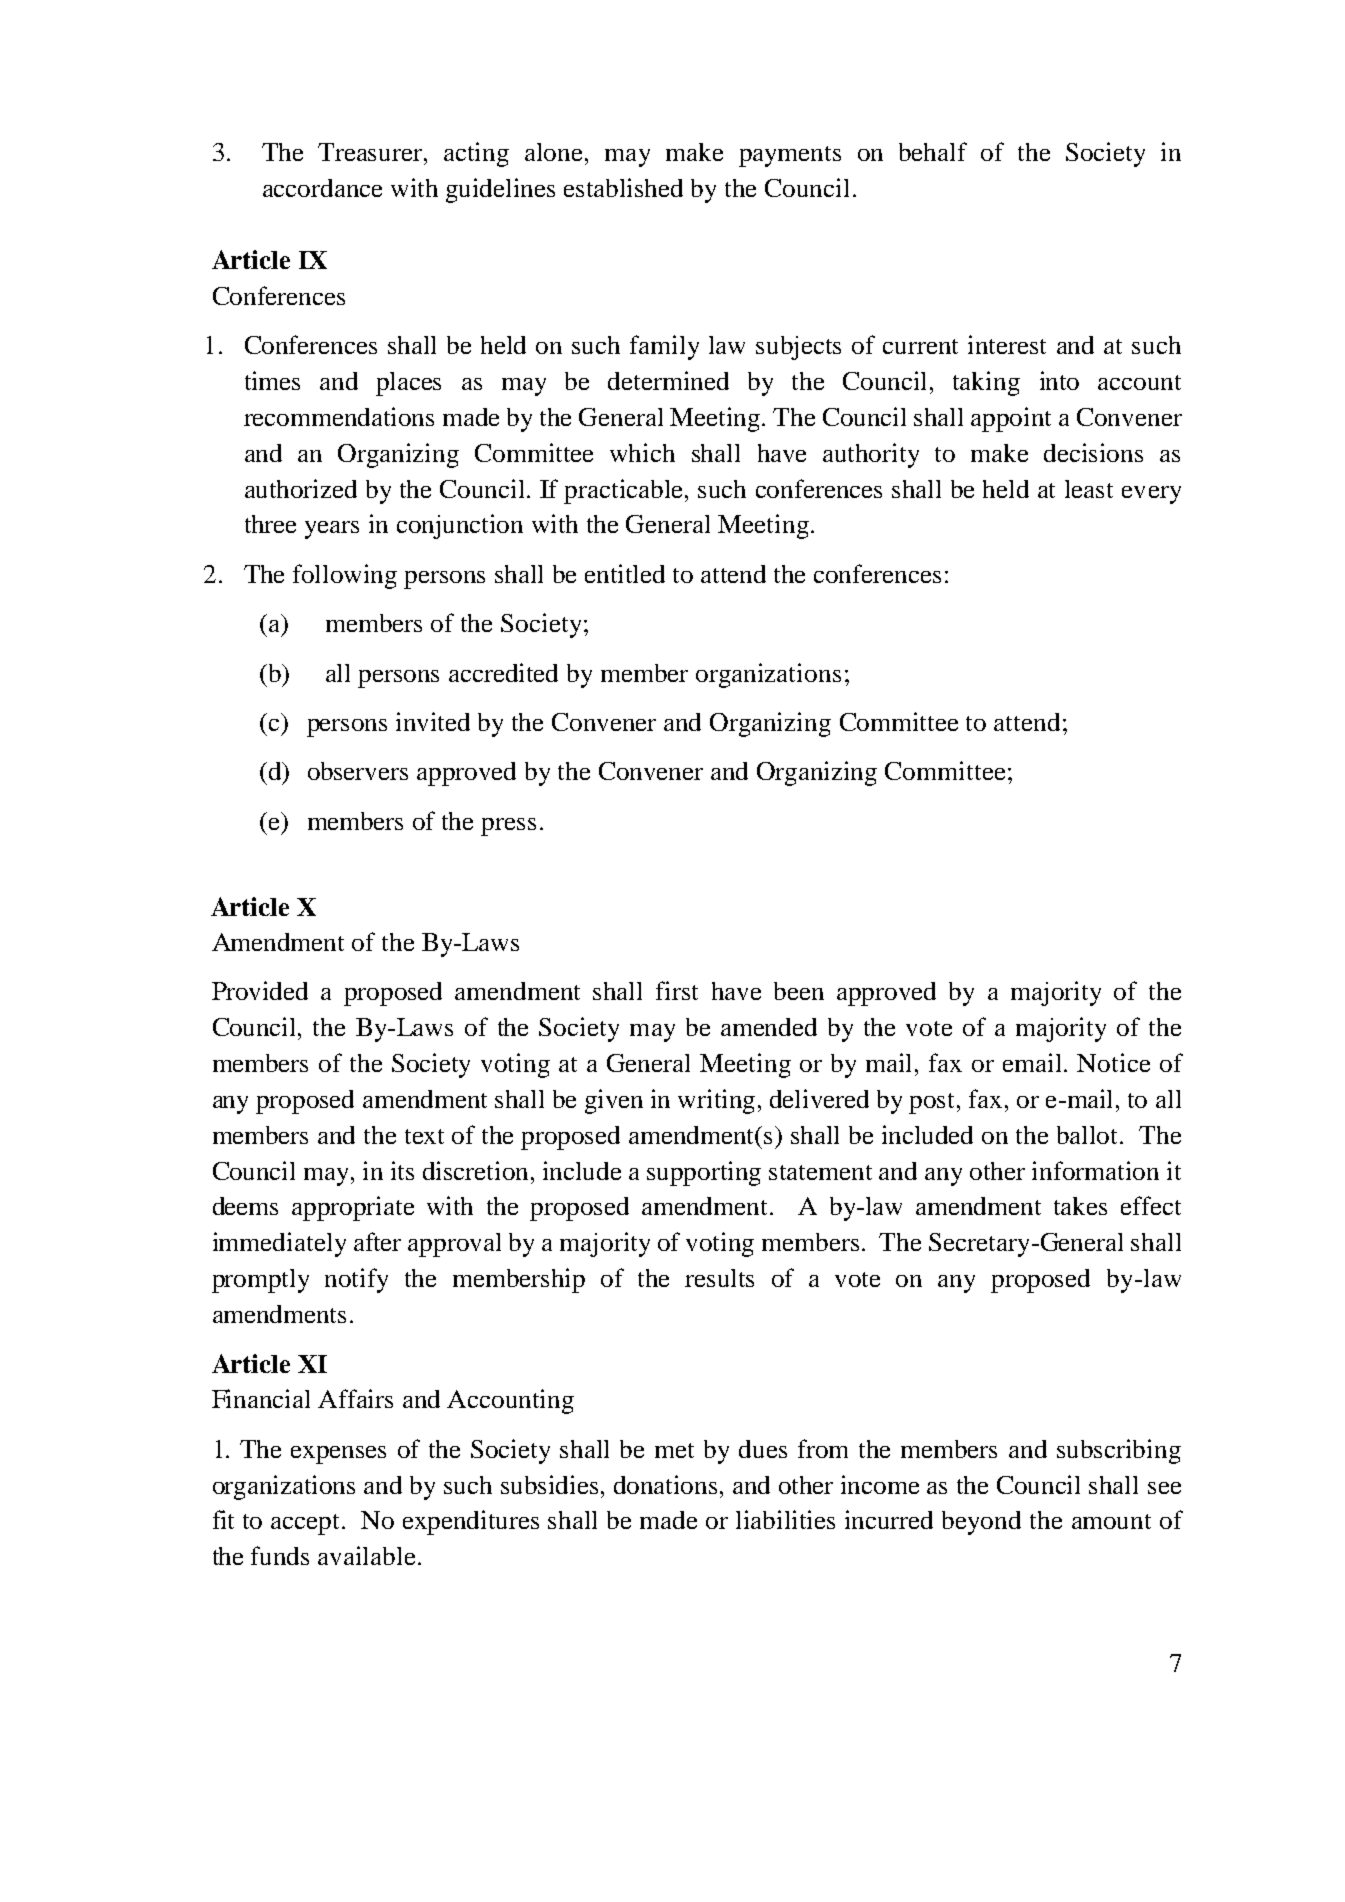 Image resolution: width=1345 pixels, height=1902 pixels. I want to click on following, so click(345, 576).
